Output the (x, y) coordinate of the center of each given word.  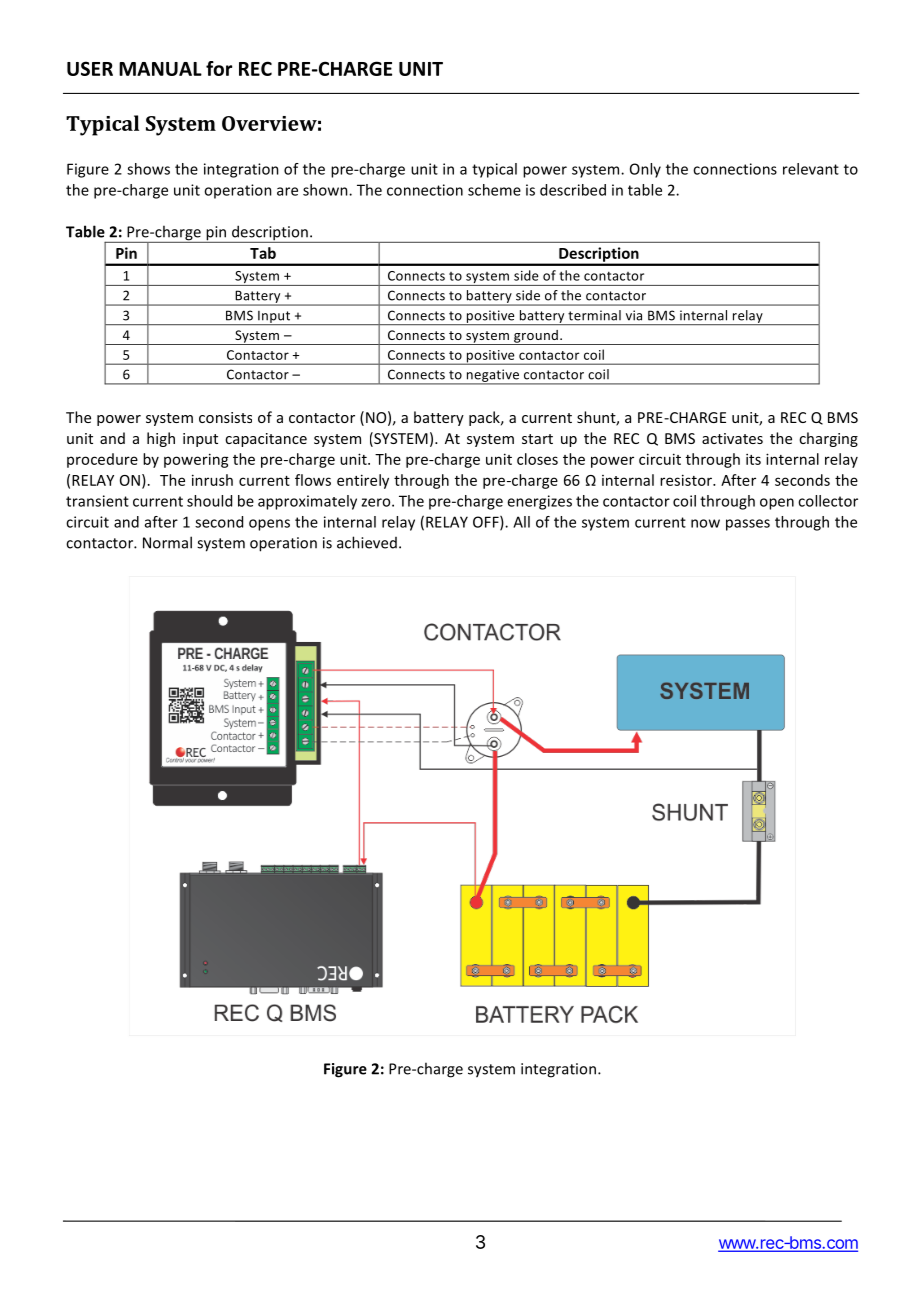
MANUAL (160, 69)
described (573, 190)
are (287, 191)
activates (732, 438)
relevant (811, 169)
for (219, 68)
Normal (167, 542)
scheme (494, 190)
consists (225, 417)
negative (493, 376)
